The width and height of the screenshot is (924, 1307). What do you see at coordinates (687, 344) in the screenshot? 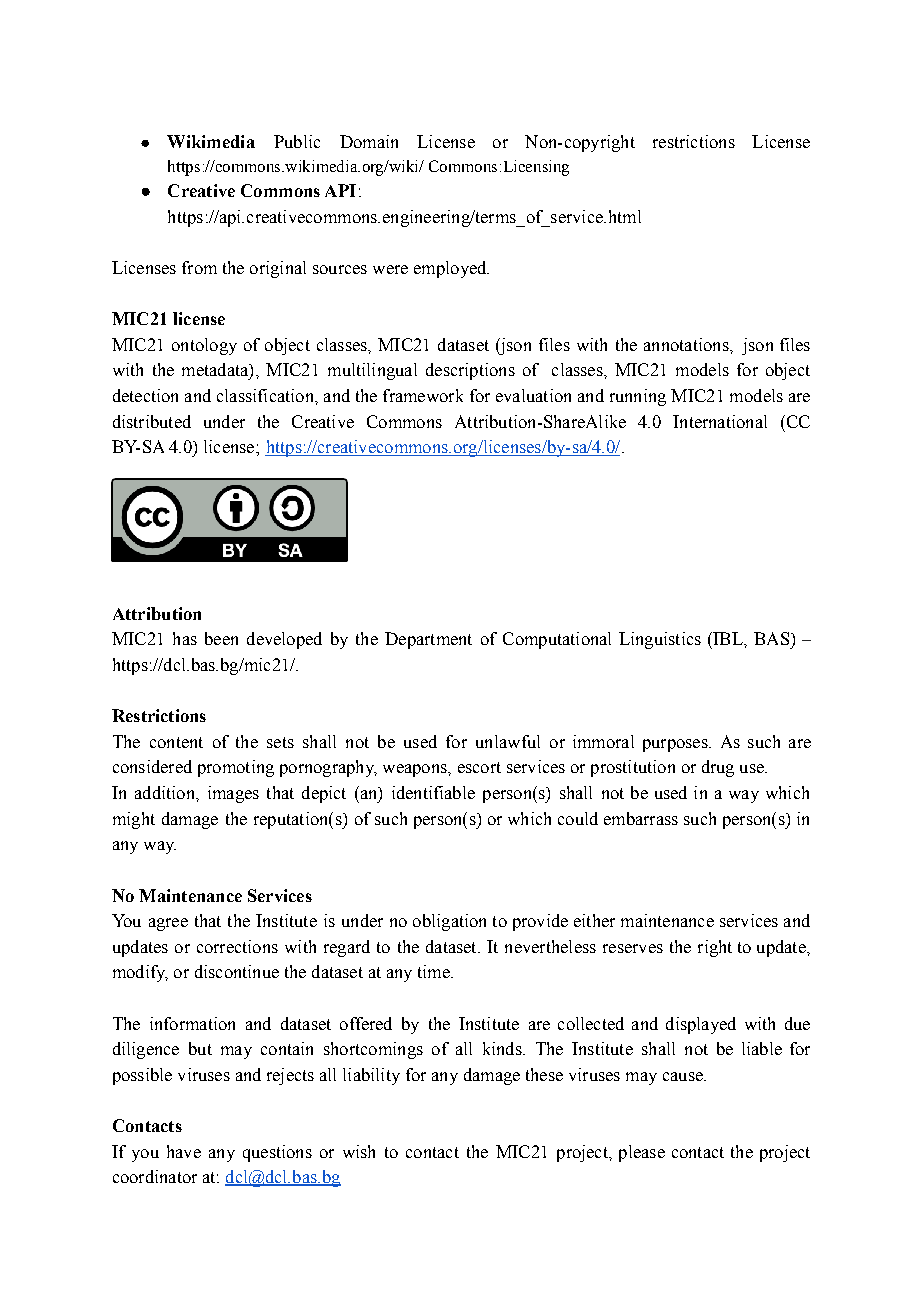
I see `annotations` at bounding box center [687, 344].
